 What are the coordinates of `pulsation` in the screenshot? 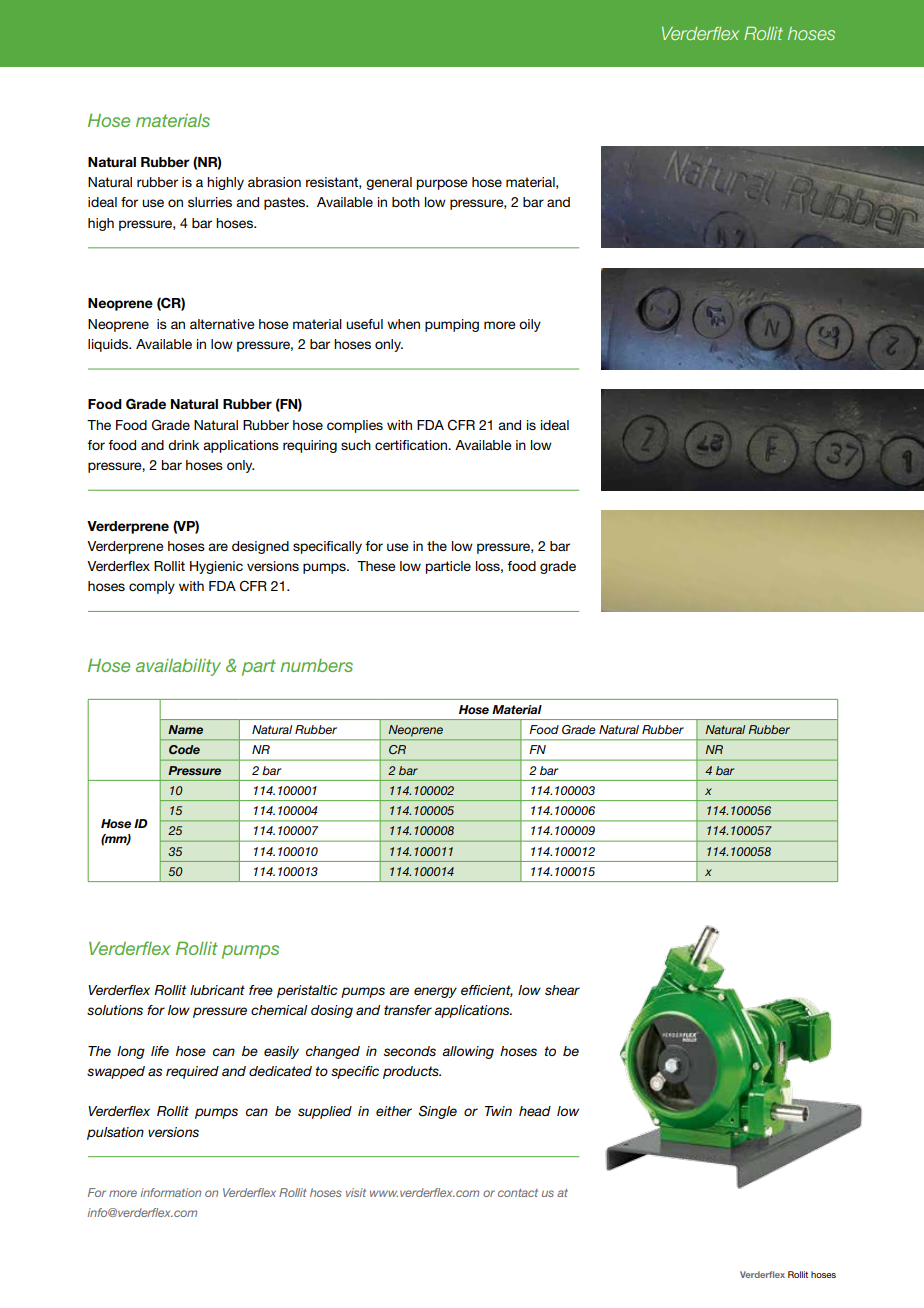 It's located at (115, 1133).
